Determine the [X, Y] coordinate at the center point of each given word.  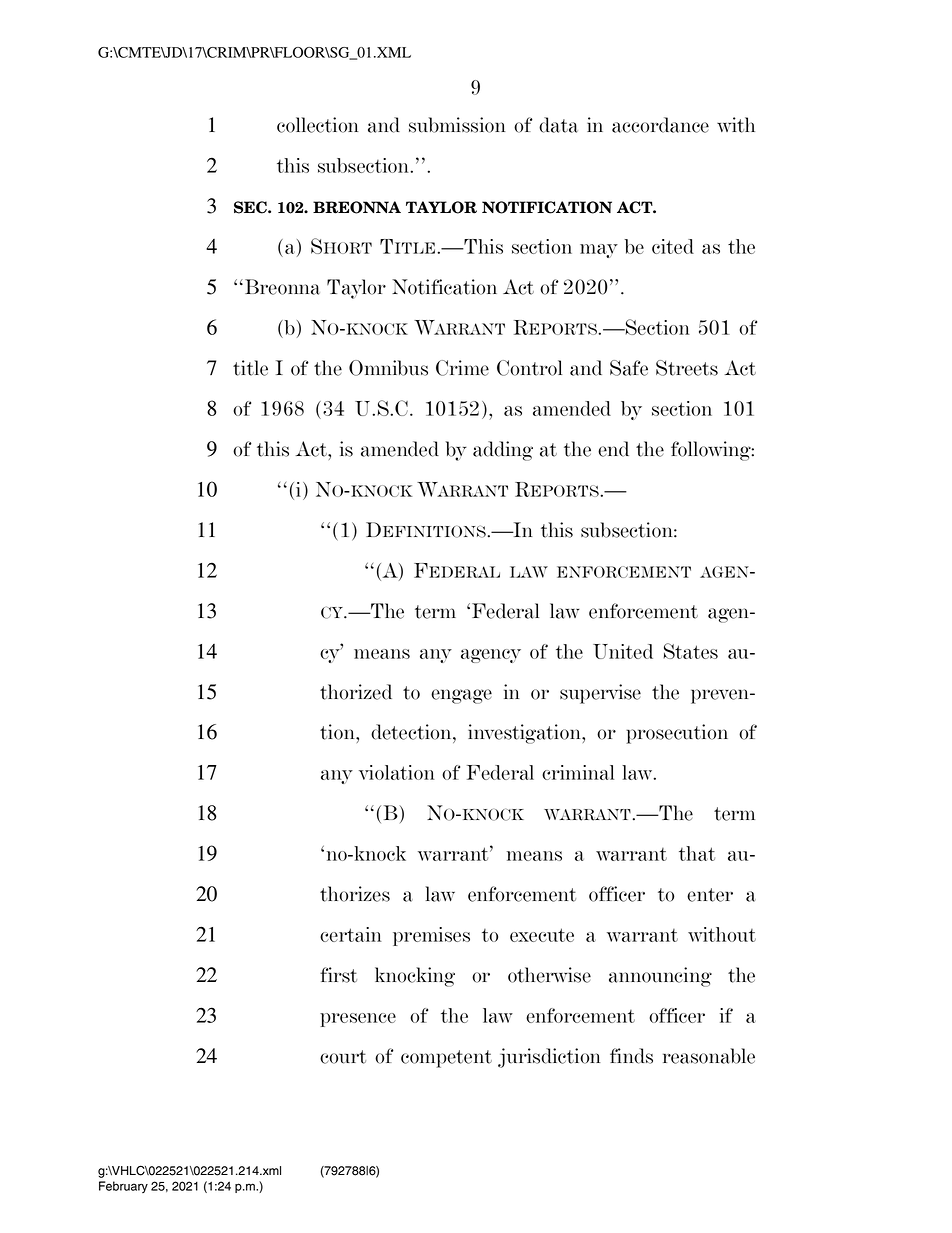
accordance [660, 125]
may [599, 251]
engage [461, 696]
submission [457, 125]
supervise [600, 694]
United [623, 651]
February [123, 1187]
